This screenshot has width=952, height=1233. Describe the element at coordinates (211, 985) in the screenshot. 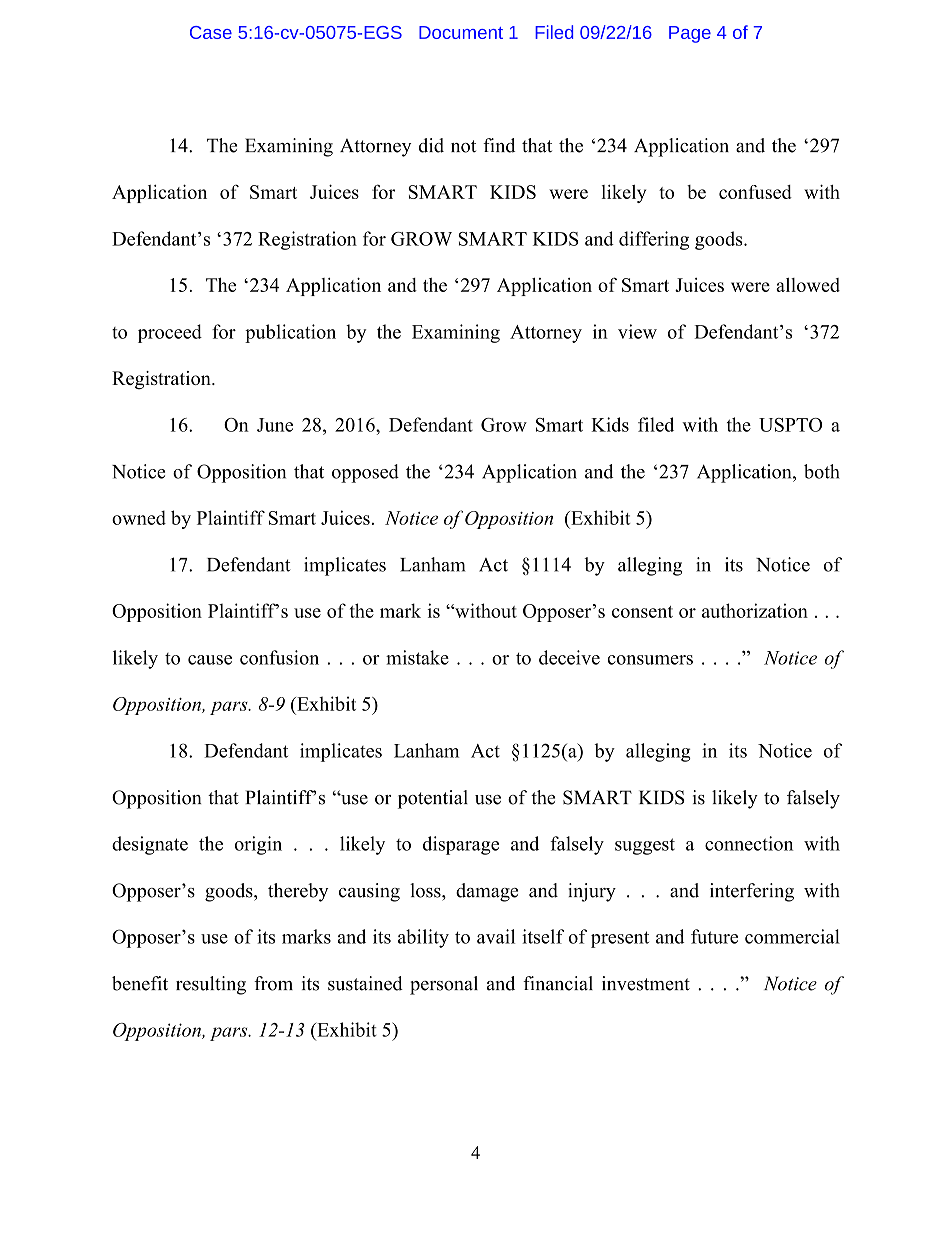

I see `resulting` at that location.
